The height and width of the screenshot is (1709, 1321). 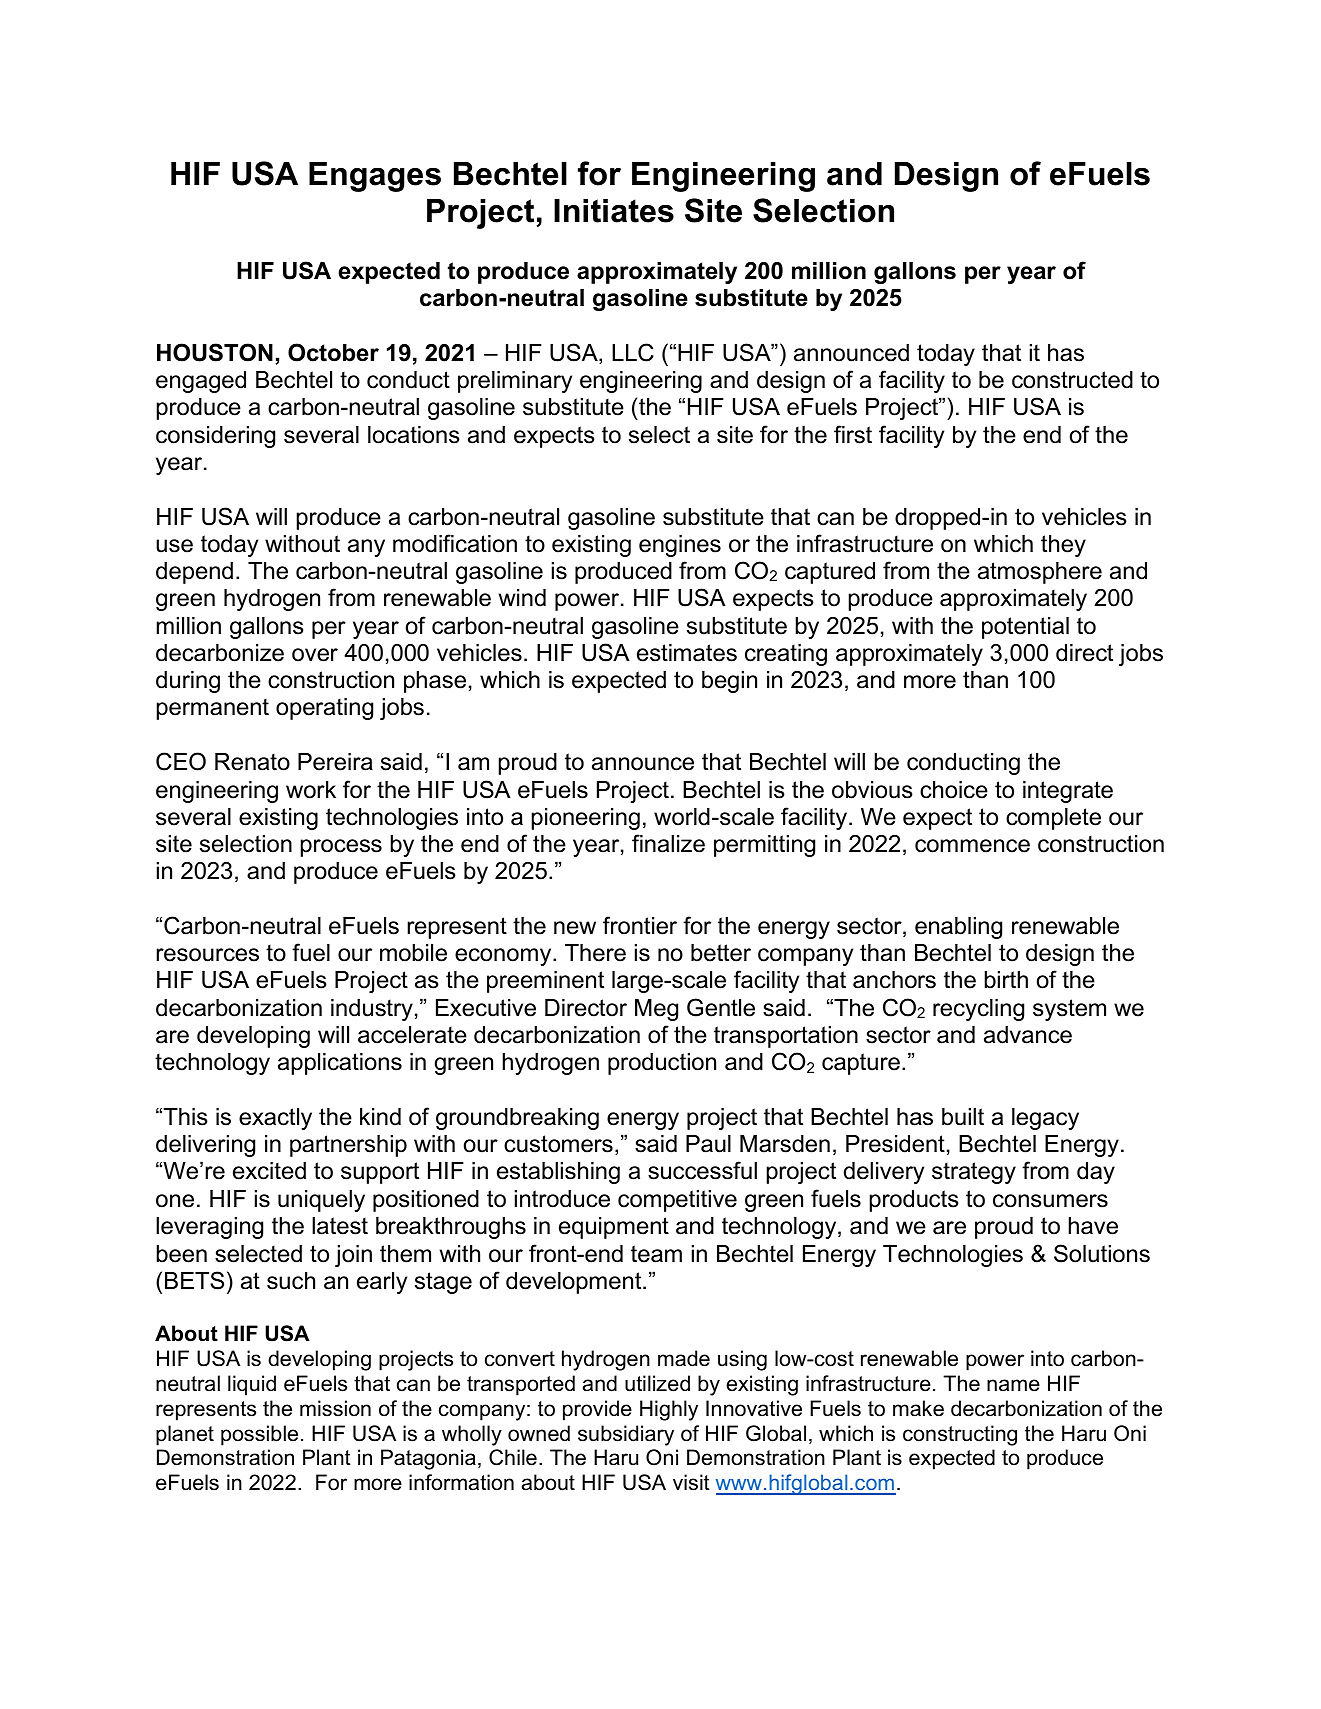 I want to click on potential, so click(x=1025, y=628).
